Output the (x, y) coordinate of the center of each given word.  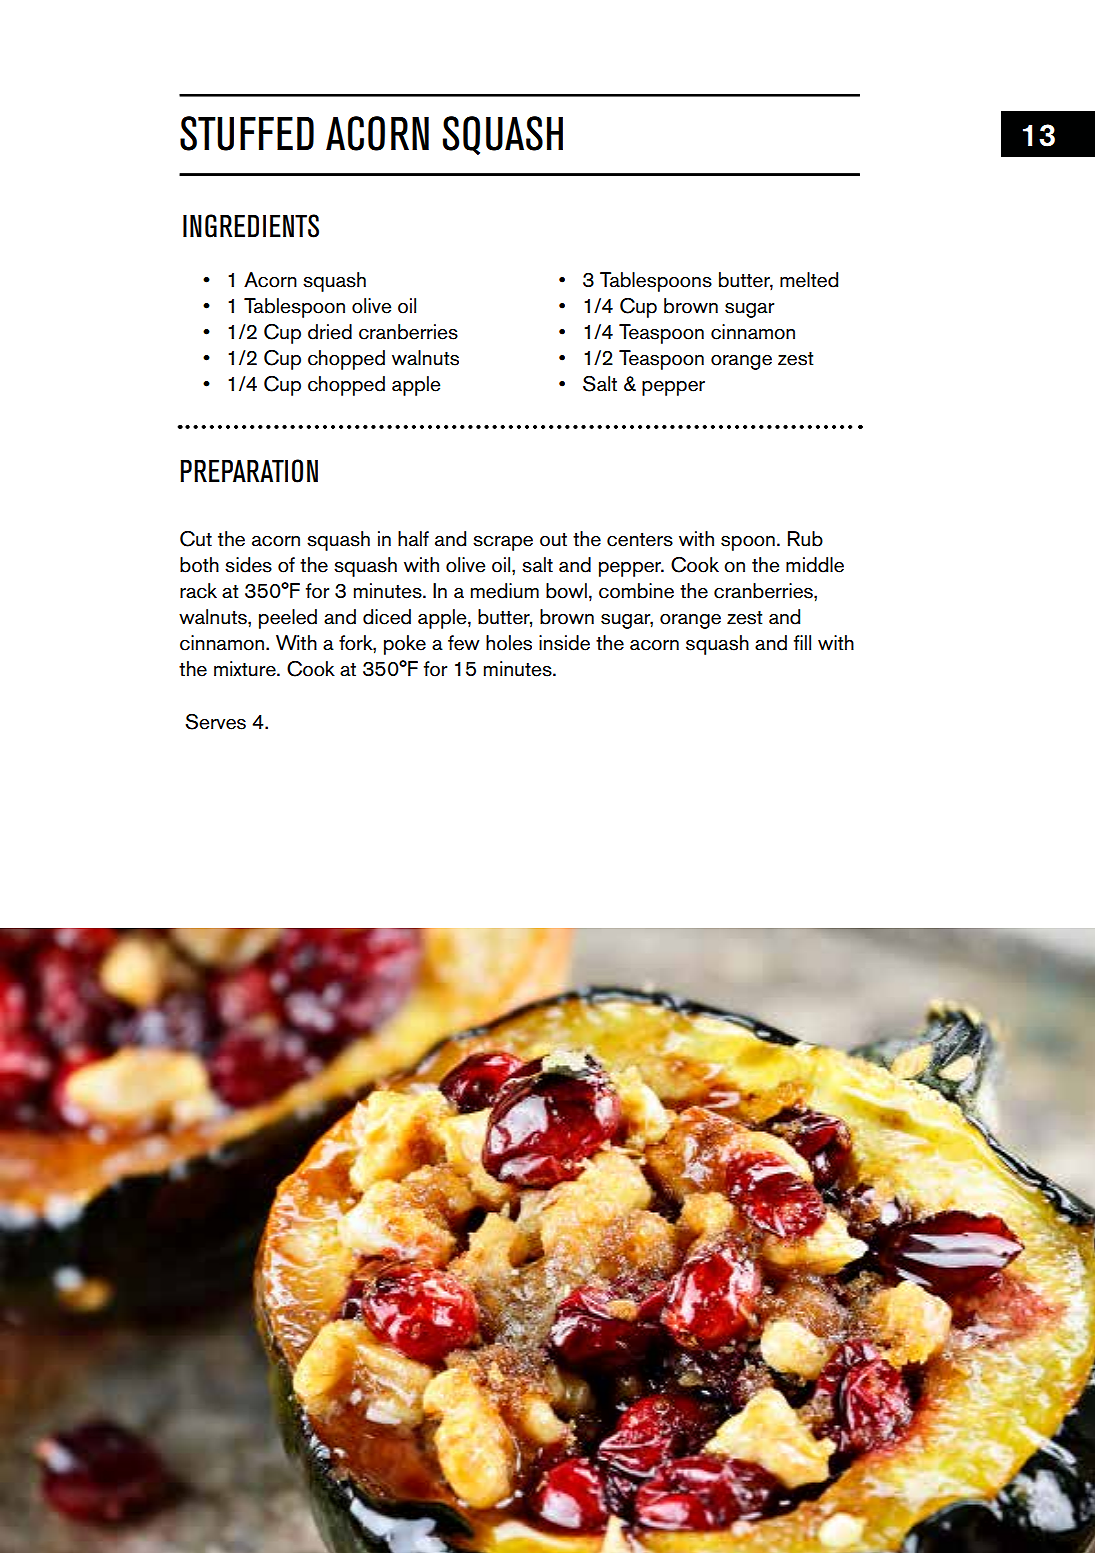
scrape (503, 543)
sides (248, 565)
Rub (805, 539)
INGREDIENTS (251, 226)
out (553, 540)
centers (640, 540)
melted (809, 280)
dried (330, 332)
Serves (215, 722)
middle (815, 565)
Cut (196, 539)
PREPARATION (249, 471)
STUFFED (247, 133)
